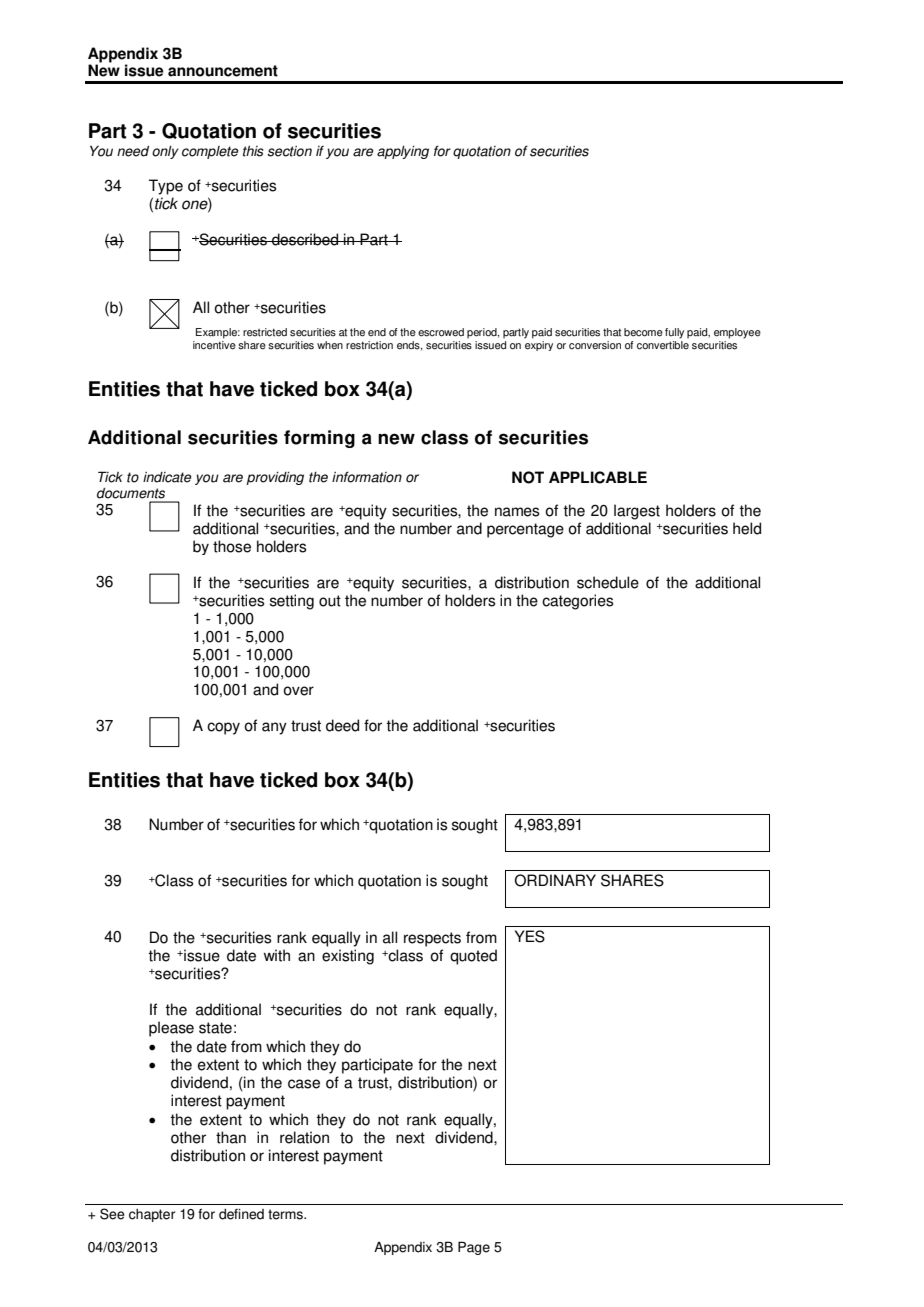 The height and width of the document is (1307, 924). I want to click on chapter, so click(152, 1215).
